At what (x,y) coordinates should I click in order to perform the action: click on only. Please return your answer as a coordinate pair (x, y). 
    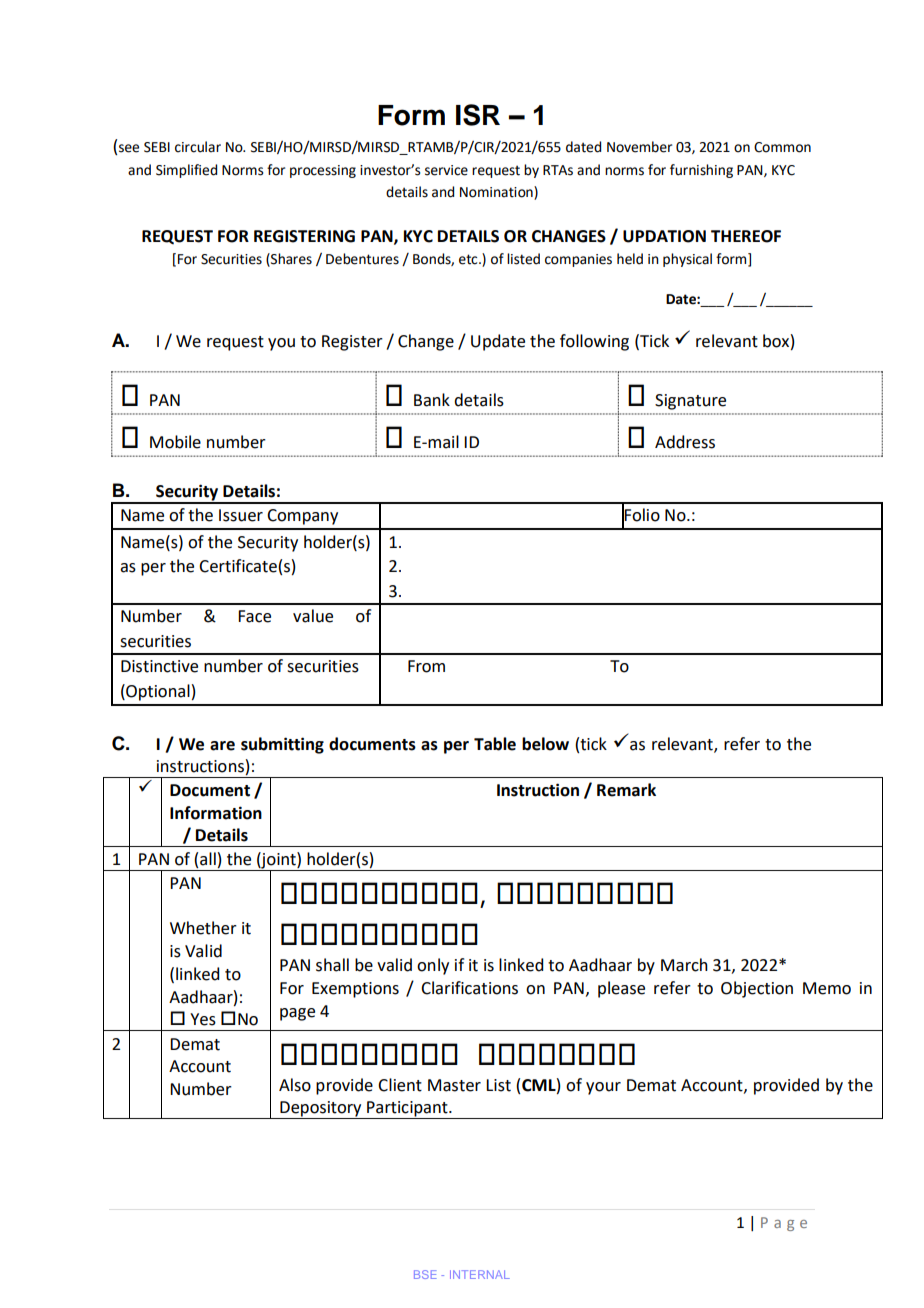
    Looking at the image, I should click on (433, 966).
